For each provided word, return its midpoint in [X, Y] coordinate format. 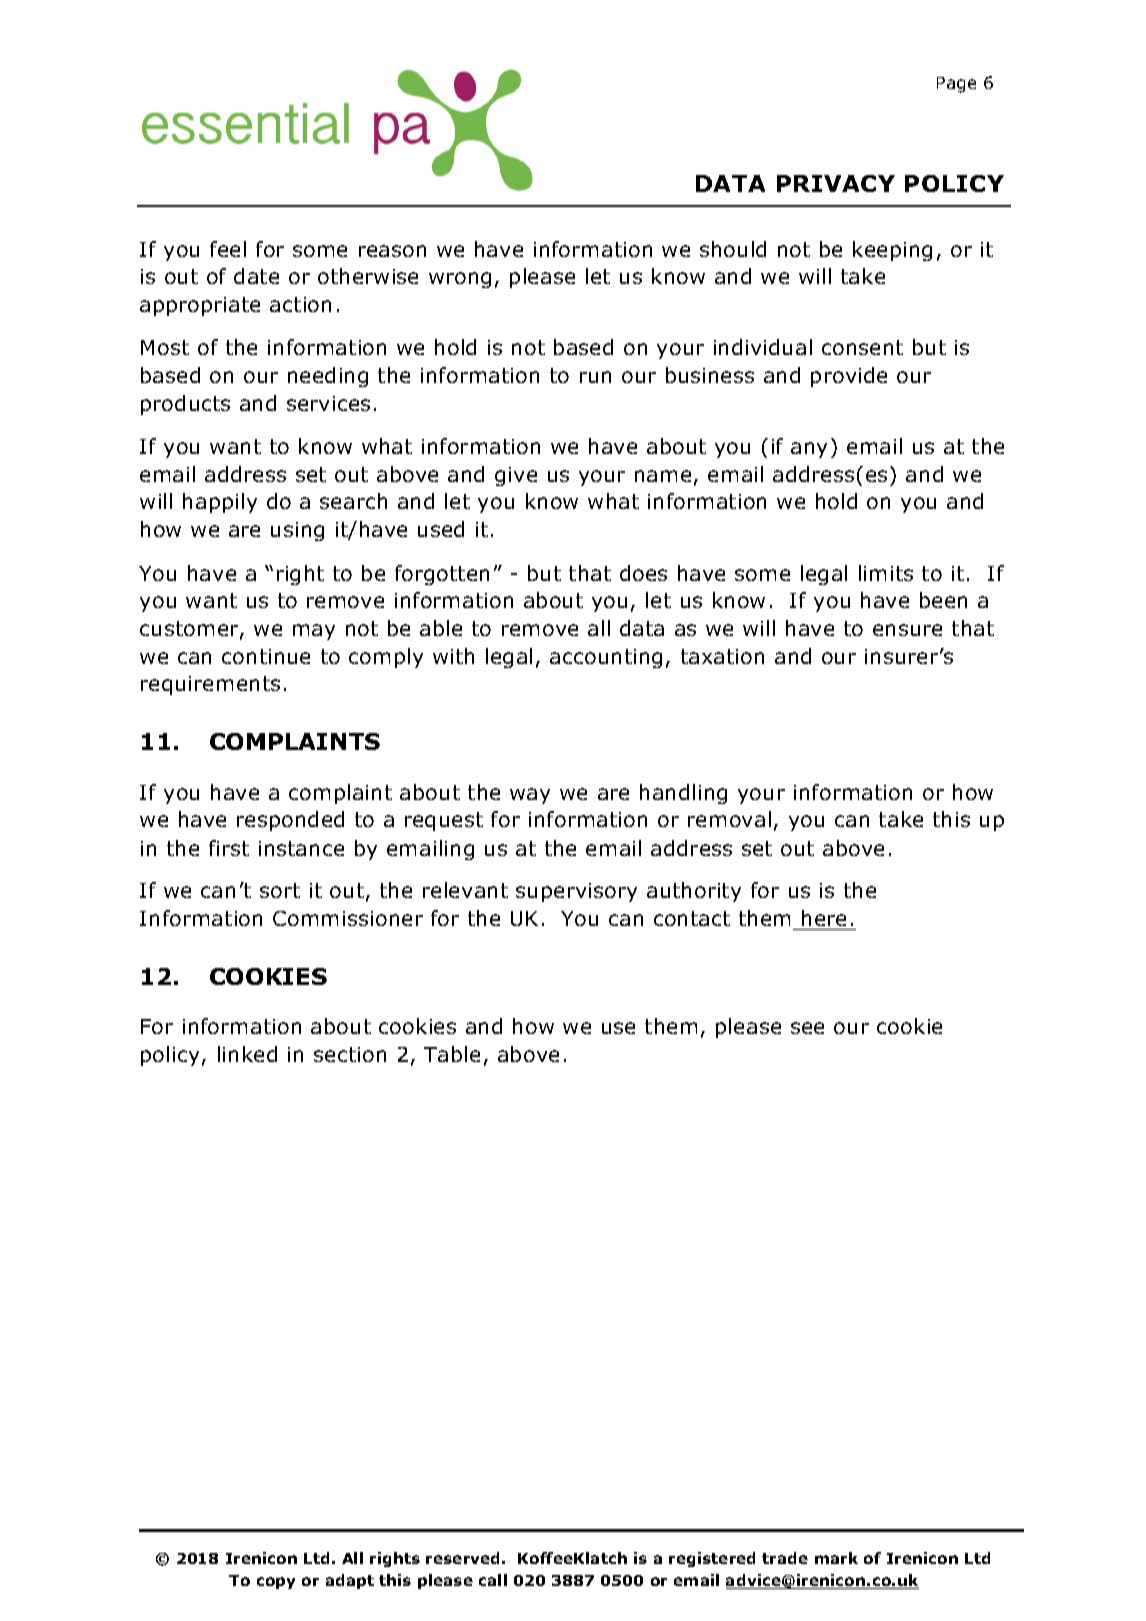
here [824, 918]
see [807, 1028]
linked [247, 1054]
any [809, 450]
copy [276, 1583]
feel [228, 249]
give [516, 476]
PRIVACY [836, 183]
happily [220, 503]
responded [290, 821]
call [493, 1580]
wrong [460, 280]
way [530, 796]
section [350, 1054]
